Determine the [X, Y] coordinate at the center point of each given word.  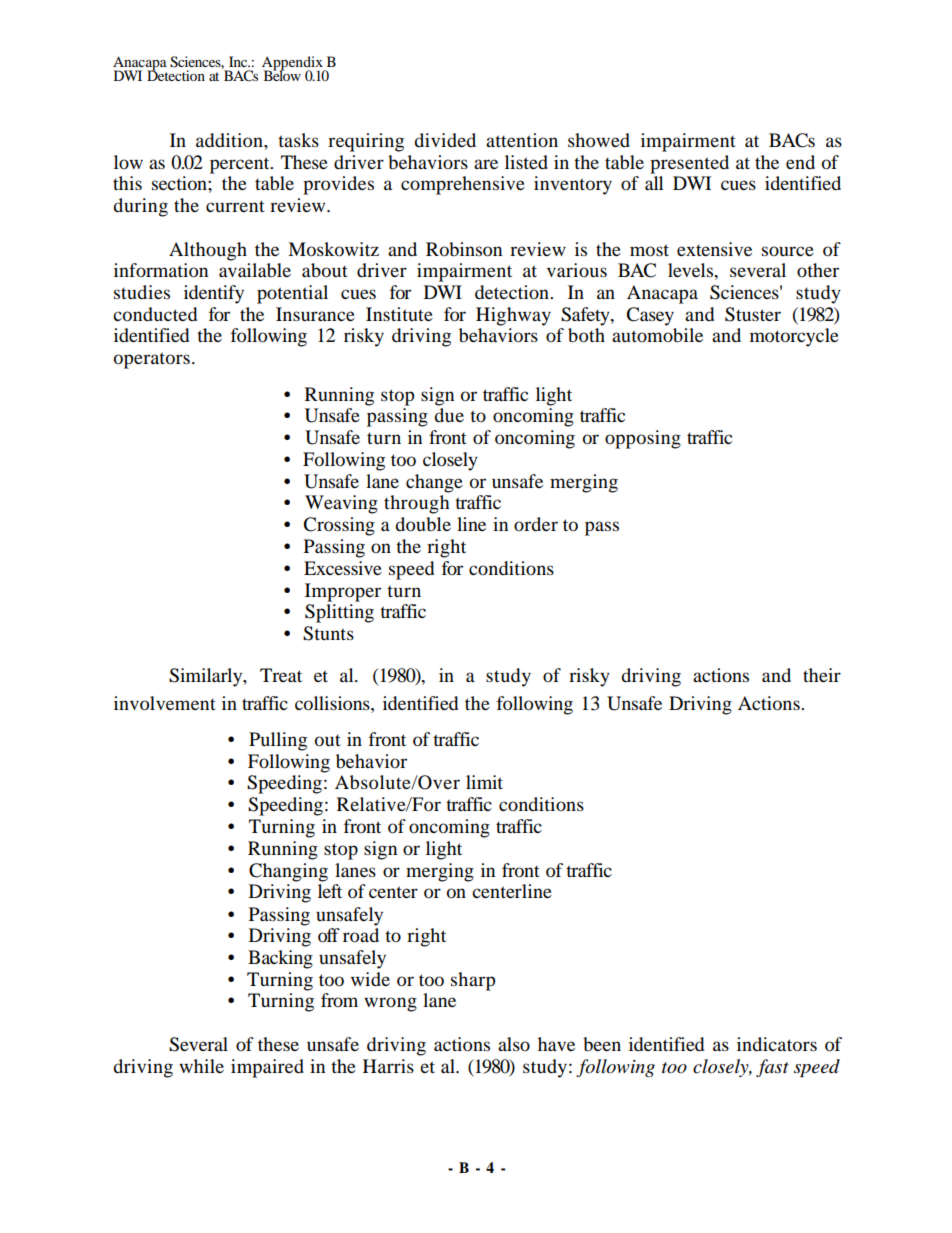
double [423, 524]
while [201, 1066]
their [822, 675]
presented [689, 164]
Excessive [343, 568]
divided [445, 140]
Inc [239, 61]
